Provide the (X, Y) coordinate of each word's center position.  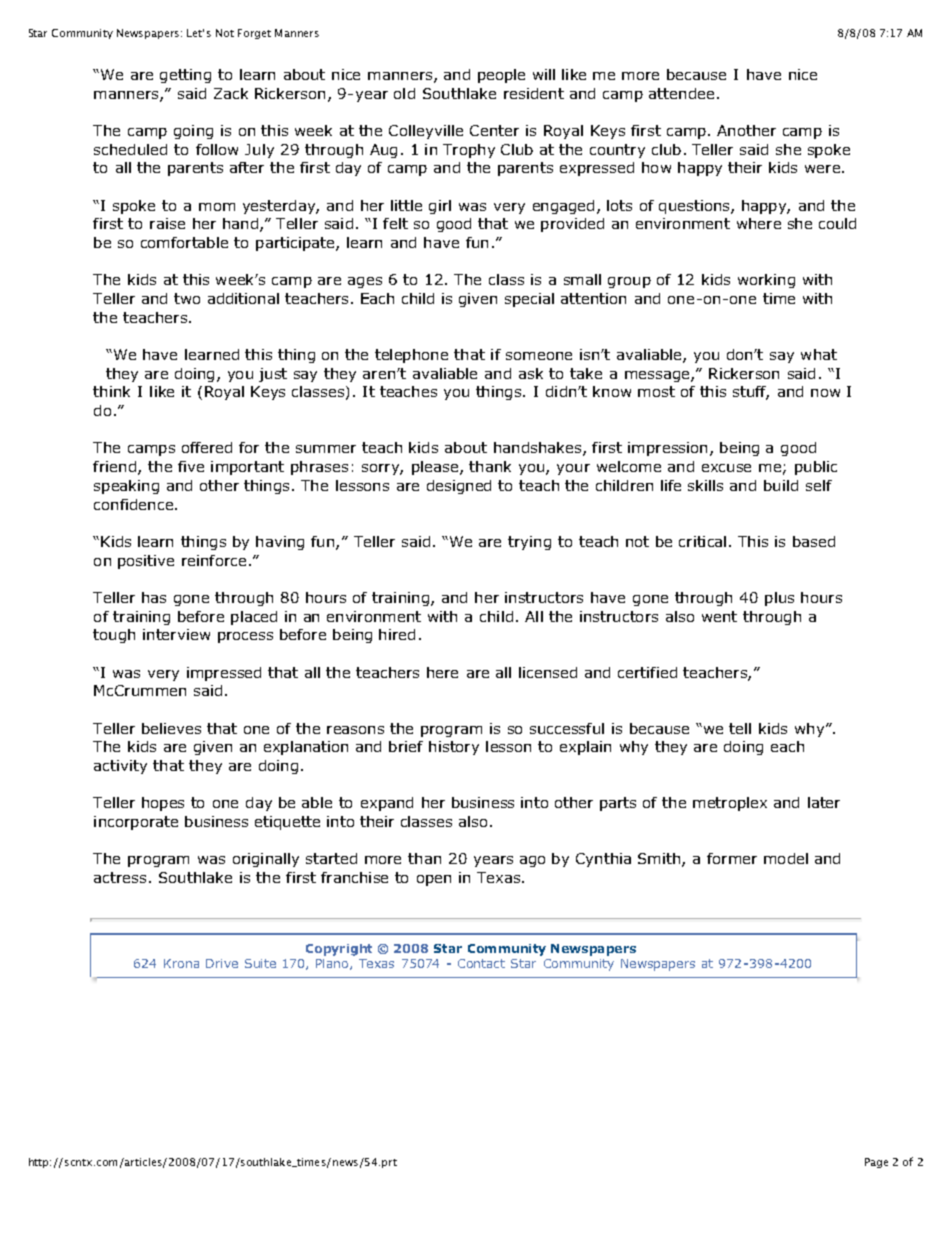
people (501, 76)
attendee (681, 93)
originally (266, 860)
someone (539, 356)
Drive (222, 963)
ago (532, 861)
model (786, 858)
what (819, 354)
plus (779, 599)
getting (185, 76)
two (187, 298)
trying (529, 543)
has (154, 597)
